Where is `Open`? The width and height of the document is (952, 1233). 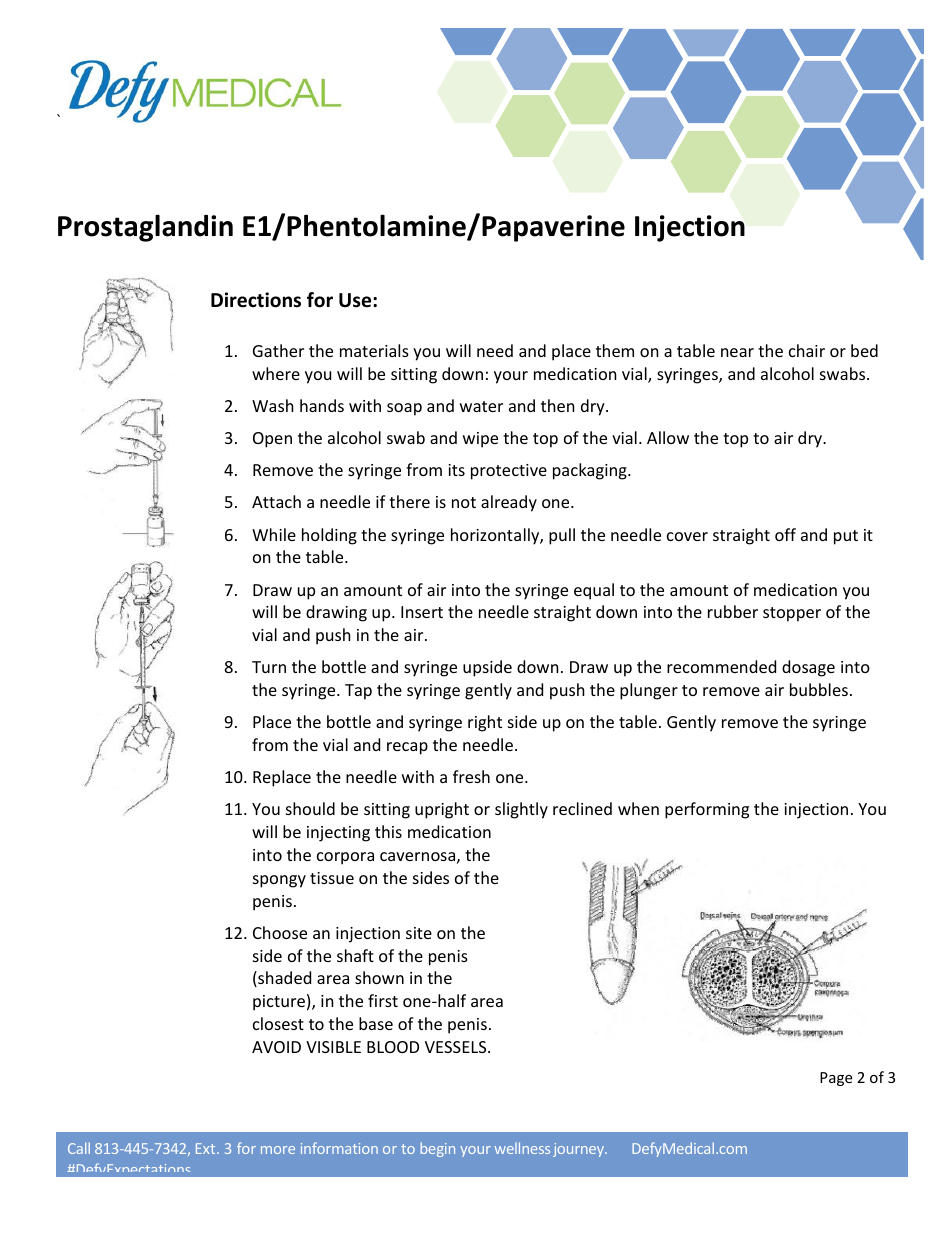 Open is located at coordinates (272, 440).
